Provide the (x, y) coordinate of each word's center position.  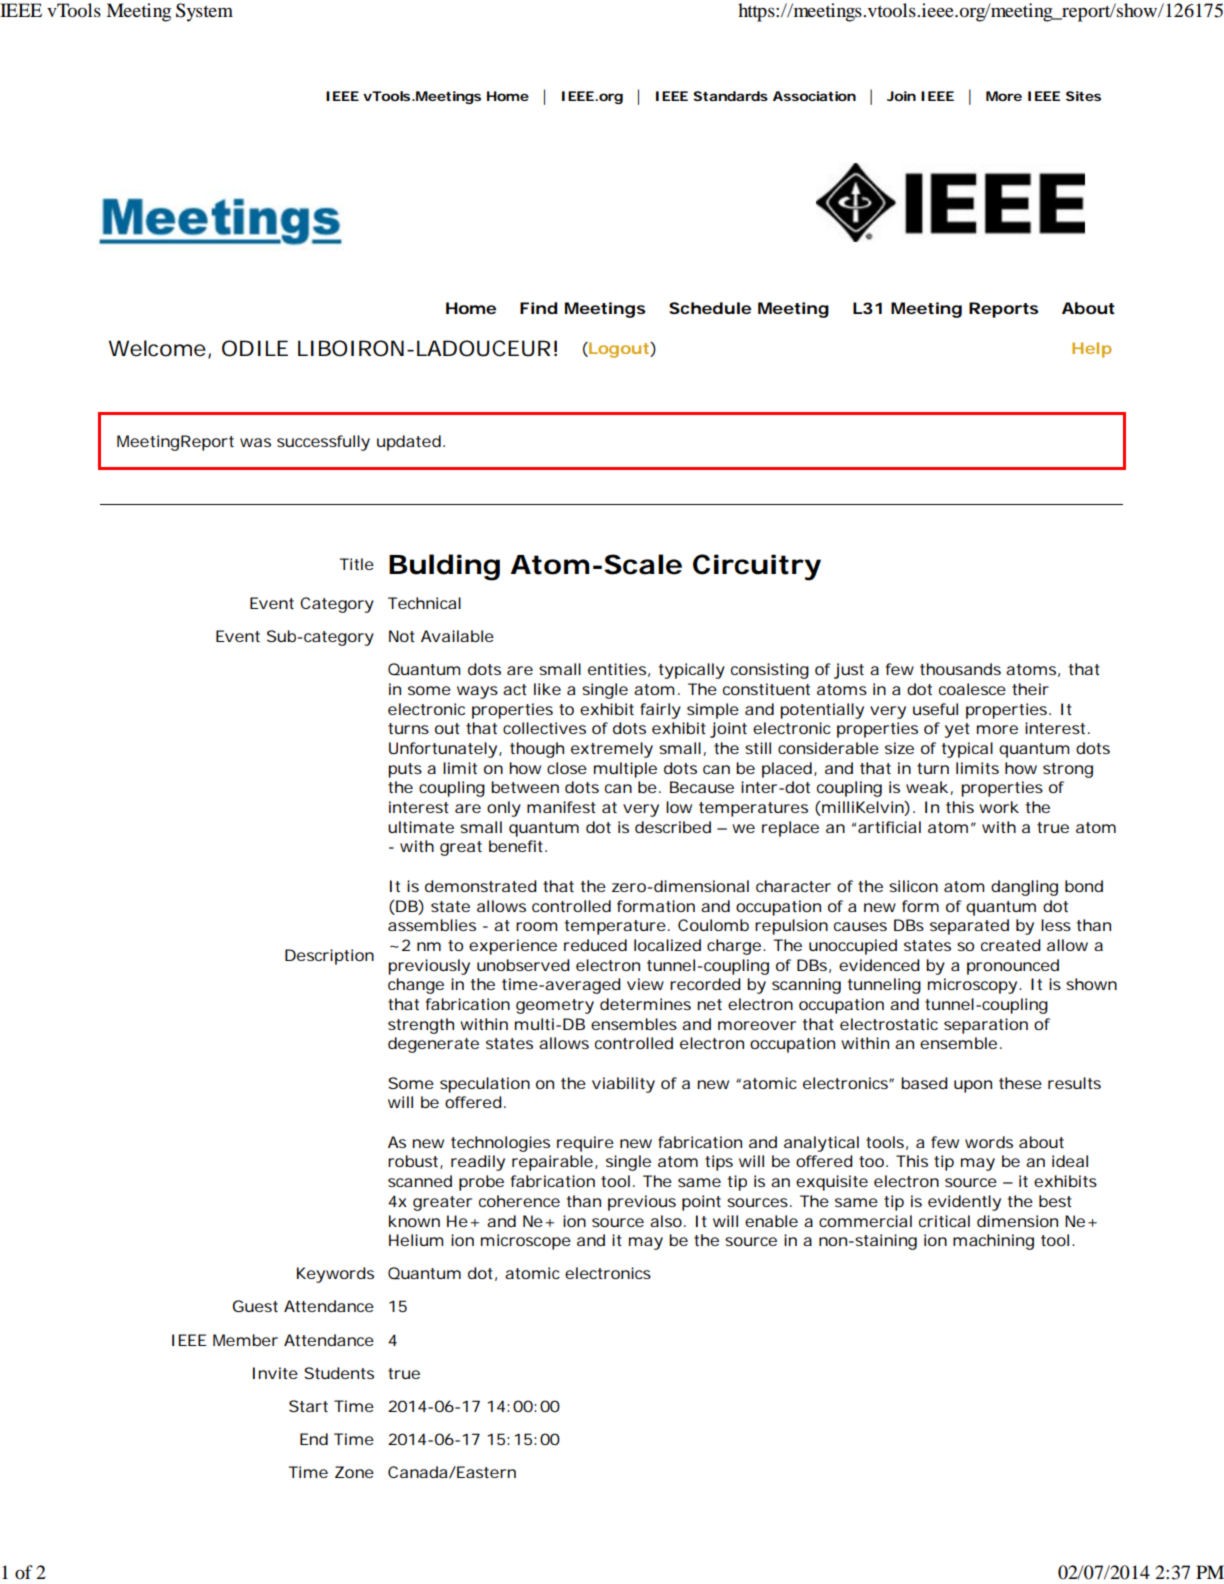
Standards (730, 96)
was (255, 442)
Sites (1083, 96)
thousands (960, 669)
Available (457, 636)
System (204, 12)
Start (308, 1406)
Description (329, 957)
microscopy (972, 986)
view (645, 984)
